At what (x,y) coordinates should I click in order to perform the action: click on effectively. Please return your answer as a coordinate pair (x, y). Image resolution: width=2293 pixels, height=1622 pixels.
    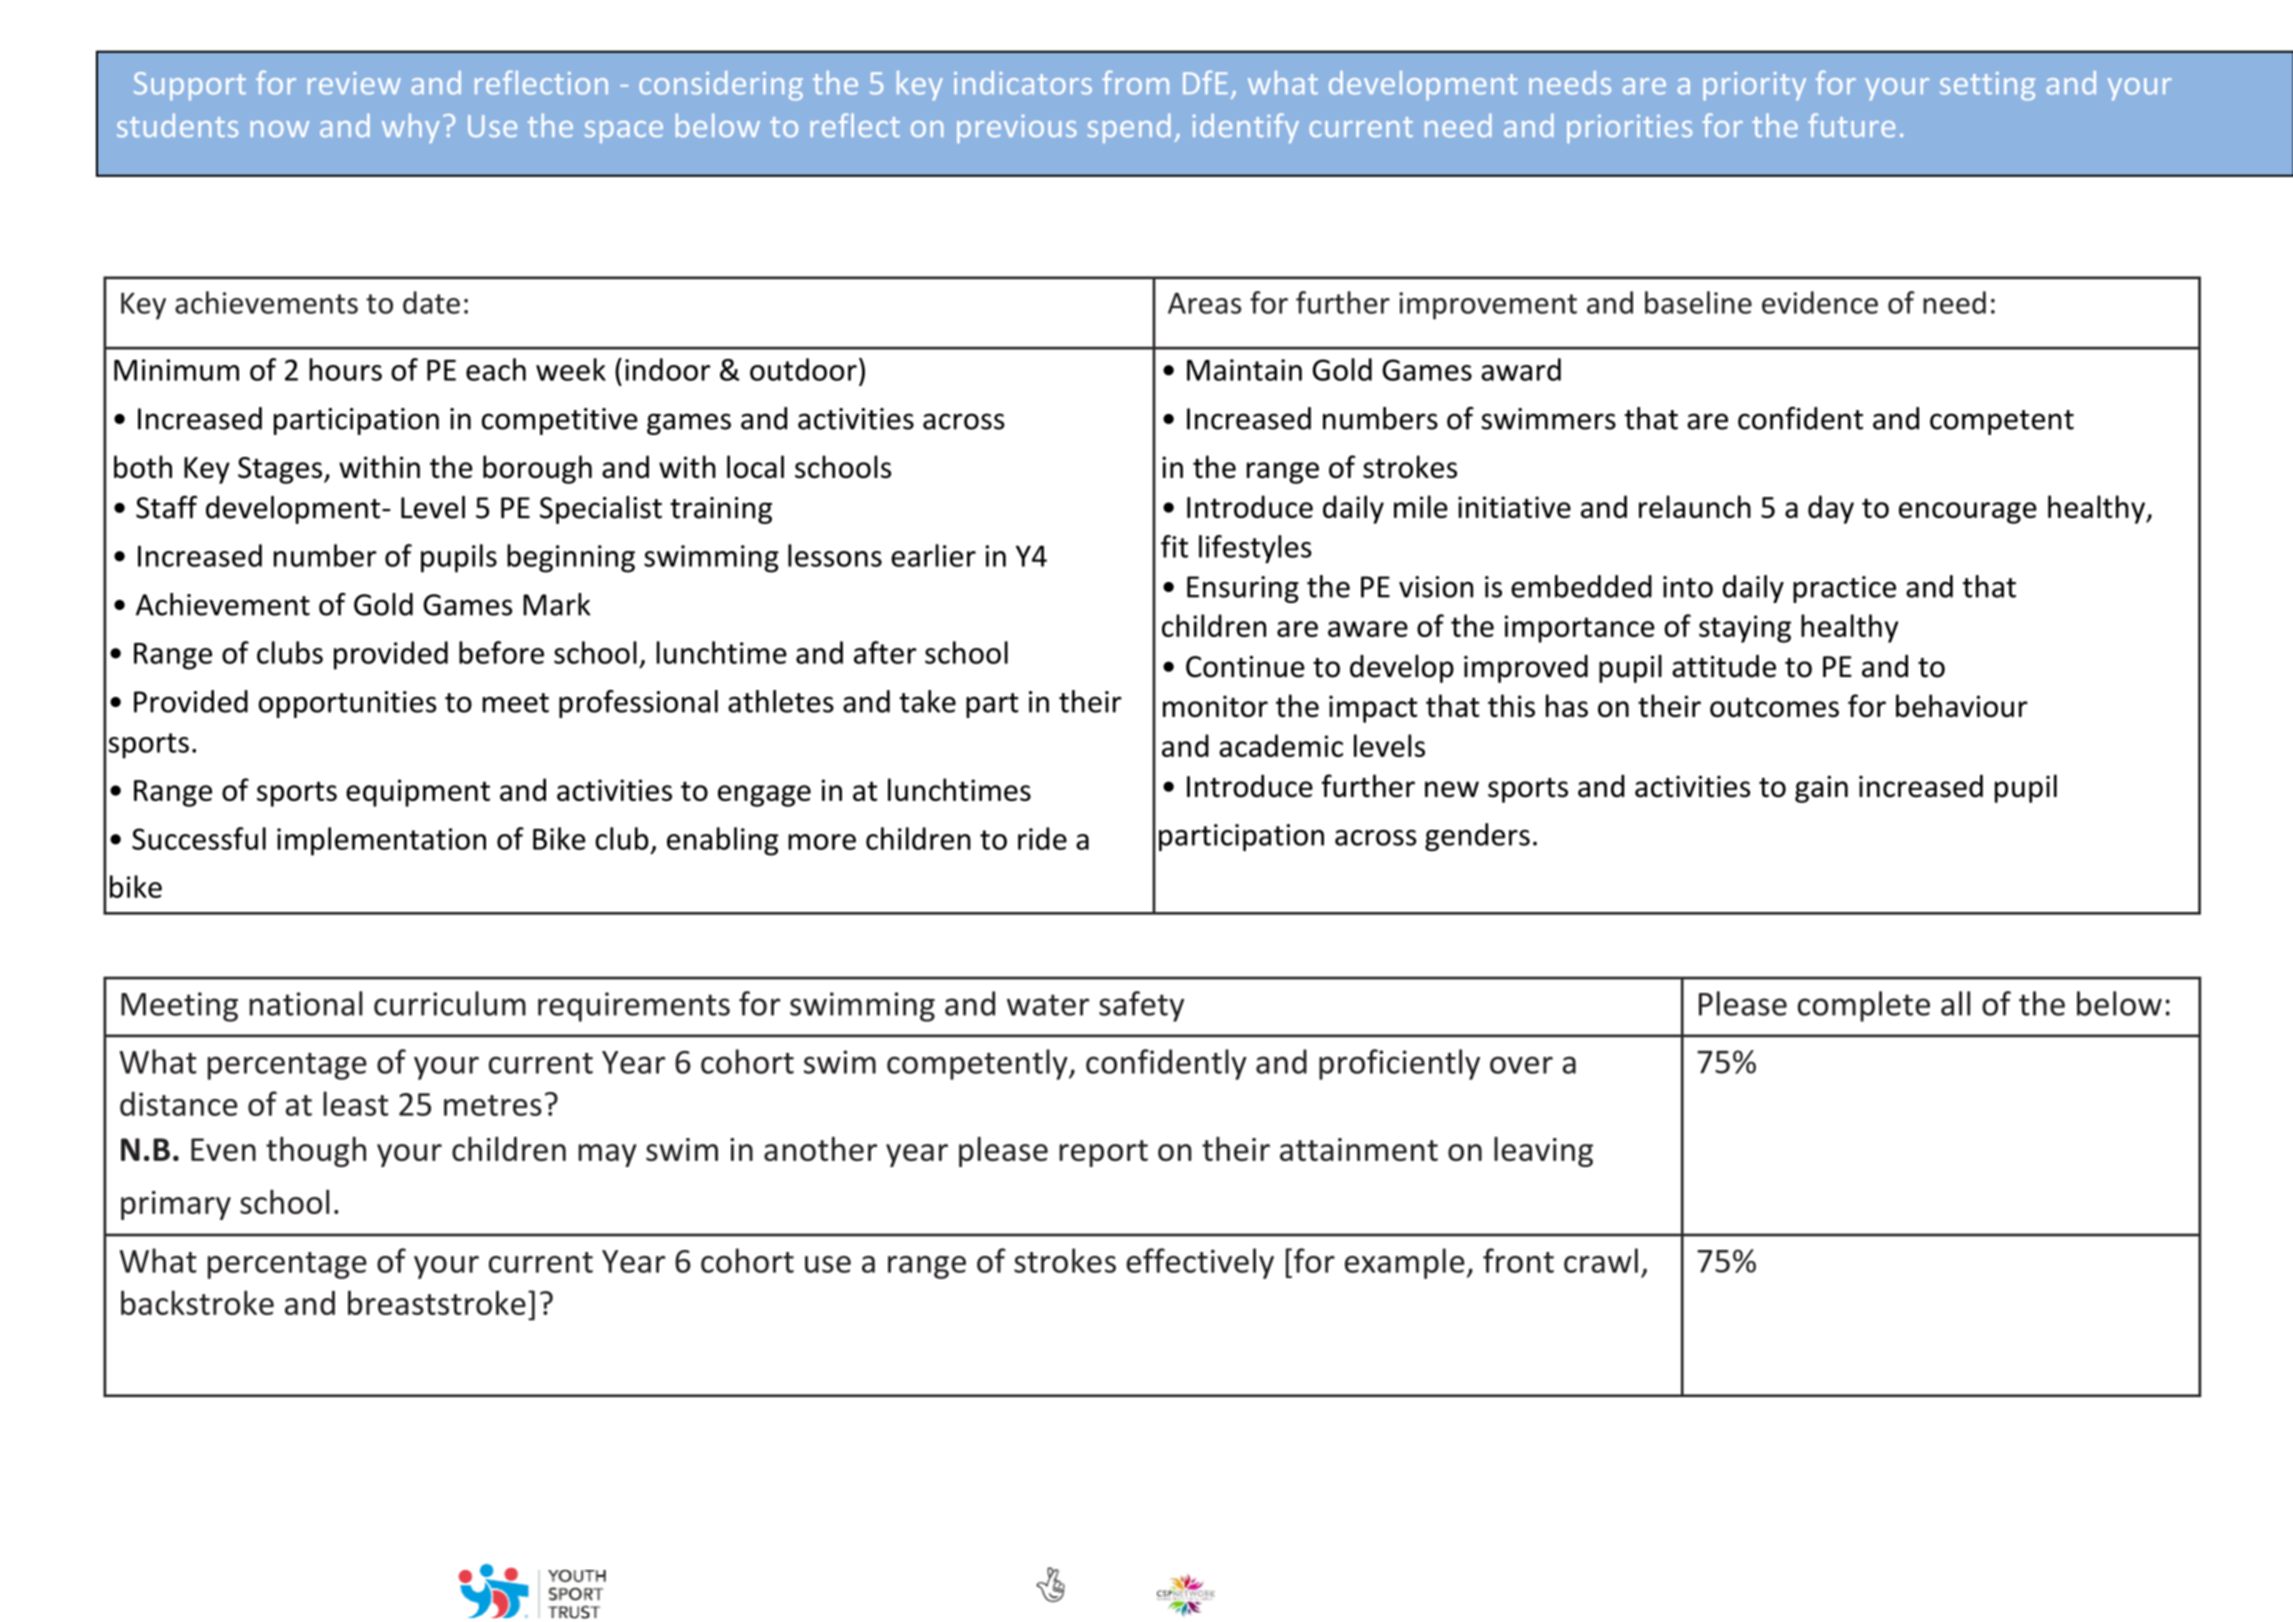
    Looking at the image, I should click on (1200, 1263).
